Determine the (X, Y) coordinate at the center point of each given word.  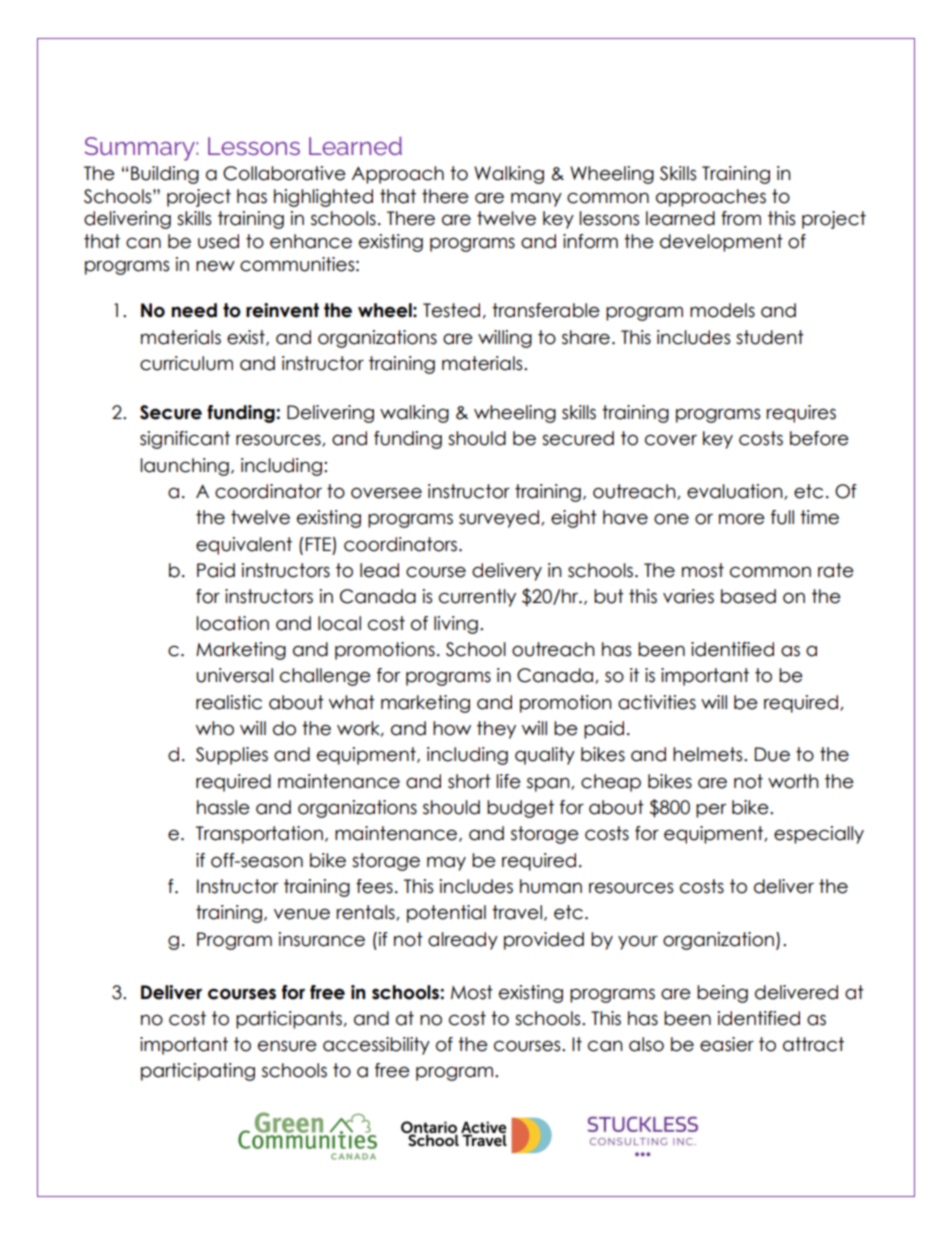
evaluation (736, 492)
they (496, 730)
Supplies (232, 756)
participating (198, 1072)
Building (165, 175)
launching (184, 467)
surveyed (499, 519)
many (536, 199)
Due (772, 754)
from (741, 218)
